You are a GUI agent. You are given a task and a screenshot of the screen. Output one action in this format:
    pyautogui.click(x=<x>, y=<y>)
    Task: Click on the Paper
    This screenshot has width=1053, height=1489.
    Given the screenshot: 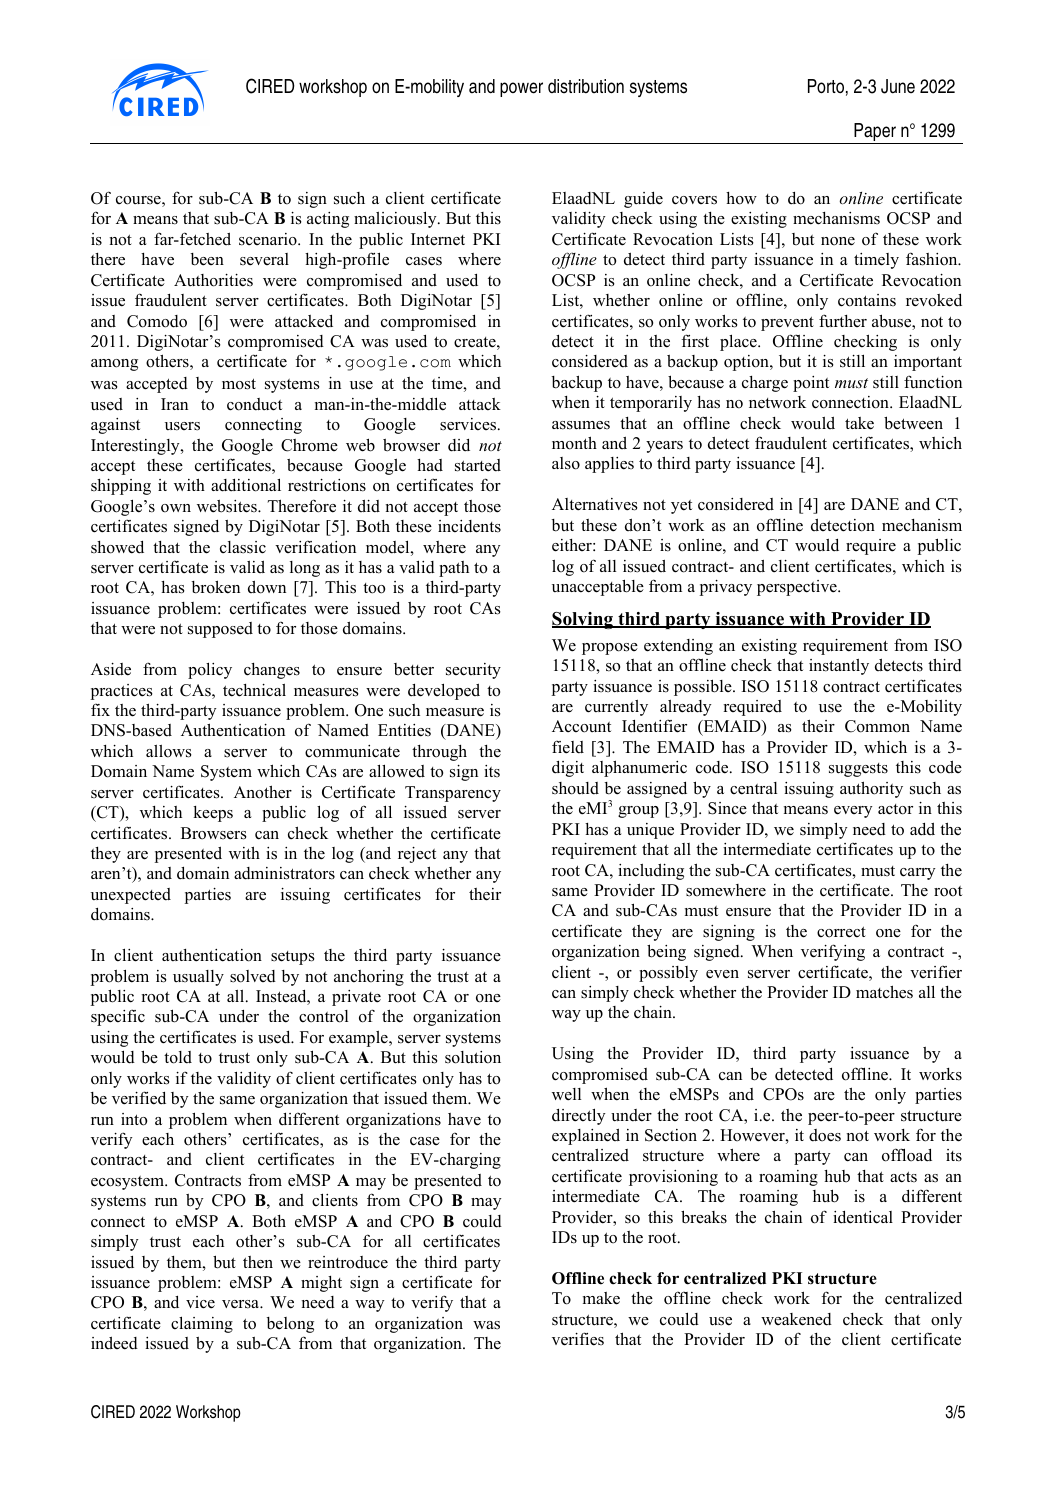 What is the action you would take?
    pyautogui.click(x=875, y=133)
